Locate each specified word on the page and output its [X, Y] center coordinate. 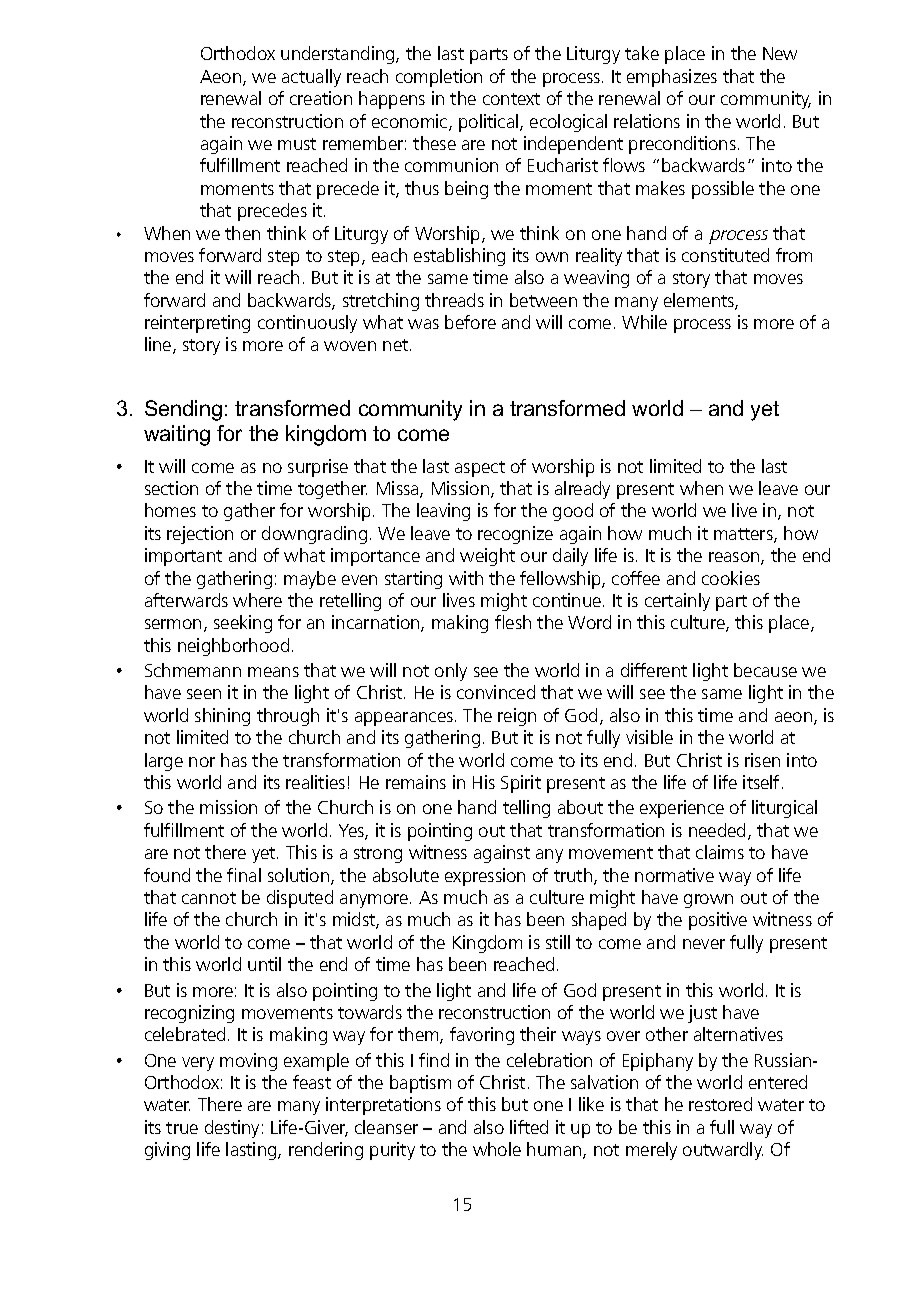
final [244, 875]
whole [497, 1149]
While [644, 322]
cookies [731, 578]
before [470, 322]
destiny [232, 1129]
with [466, 578]
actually [311, 78]
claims [720, 852]
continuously [307, 324]
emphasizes [672, 78]
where [257, 600]
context [511, 99]
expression [485, 877]
